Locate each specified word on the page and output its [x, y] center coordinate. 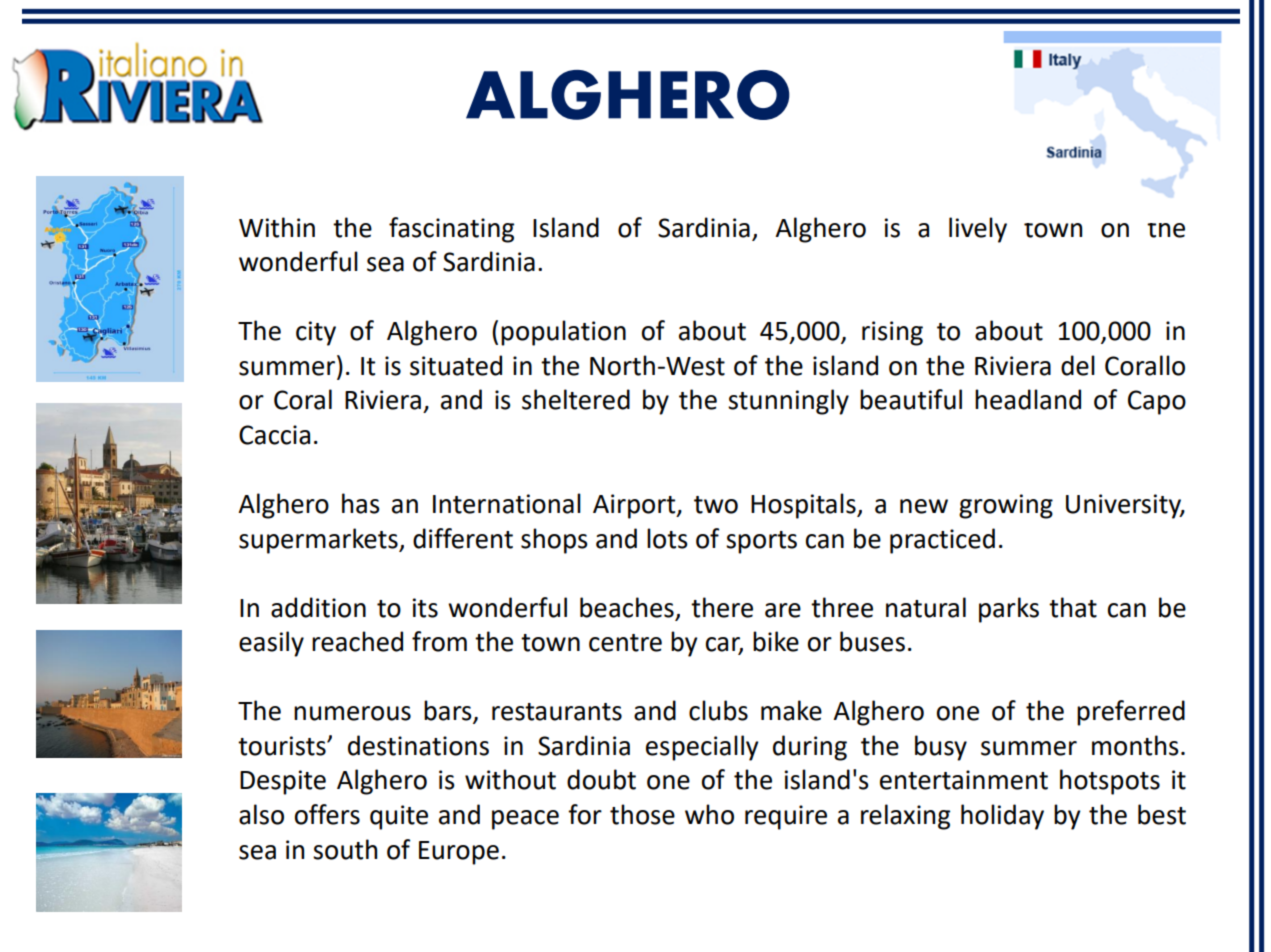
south [345, 849]
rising [892, 333]
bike [776, 641]
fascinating [451, 230]
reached [357, 641]
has [361, 503]
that [1073, 607]
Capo [1157, 402]
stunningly [788, 402]
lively [978, 230]
